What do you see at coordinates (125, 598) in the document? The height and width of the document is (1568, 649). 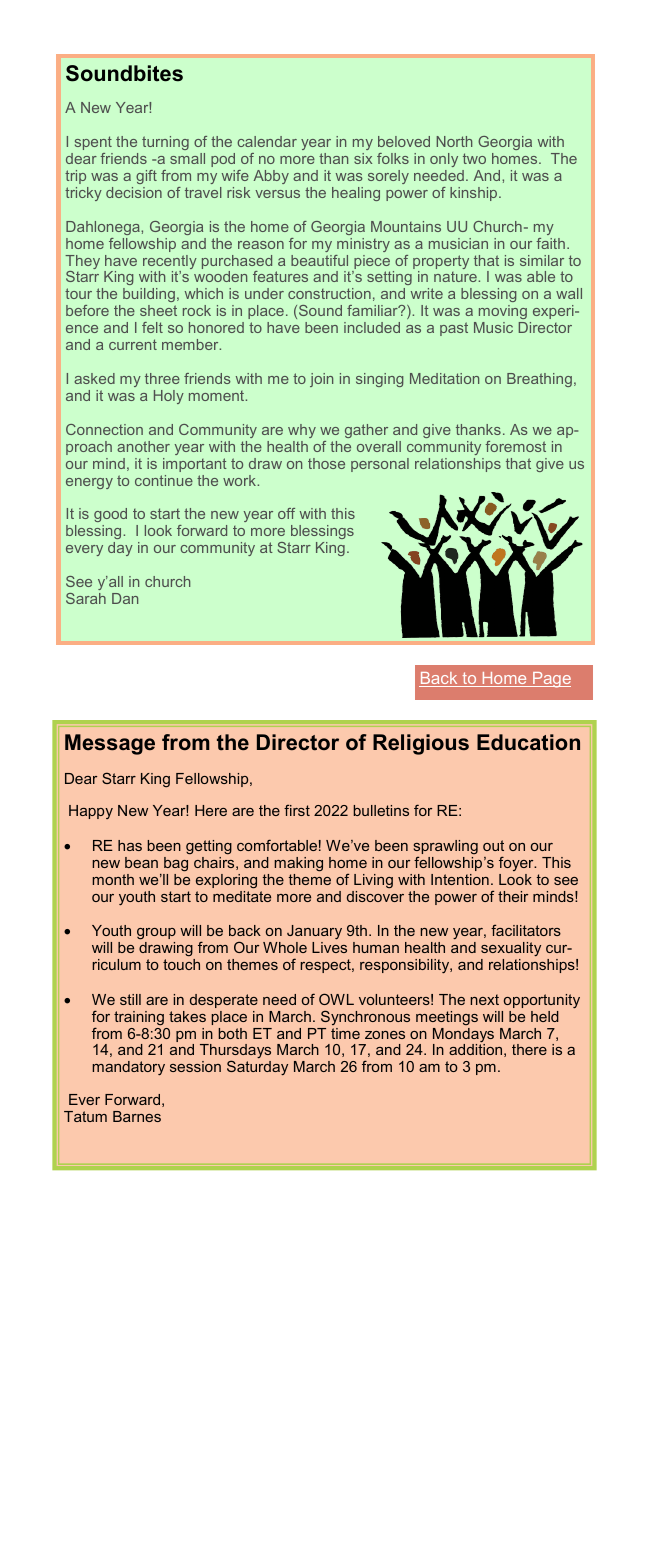 I see `Dan` at bounding box center [125, 598].
